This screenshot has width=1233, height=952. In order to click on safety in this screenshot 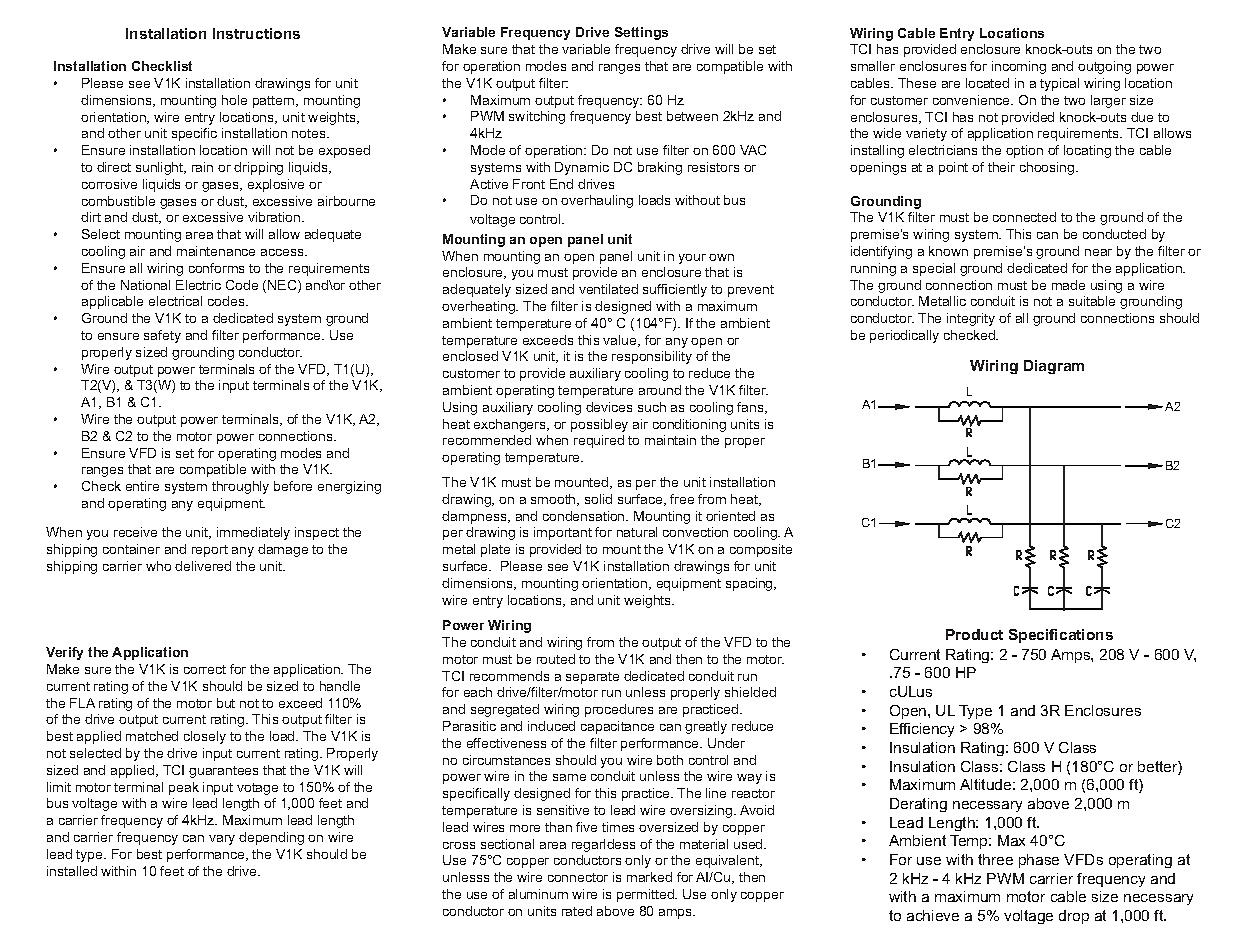, I will do `click(162, 336)`.
